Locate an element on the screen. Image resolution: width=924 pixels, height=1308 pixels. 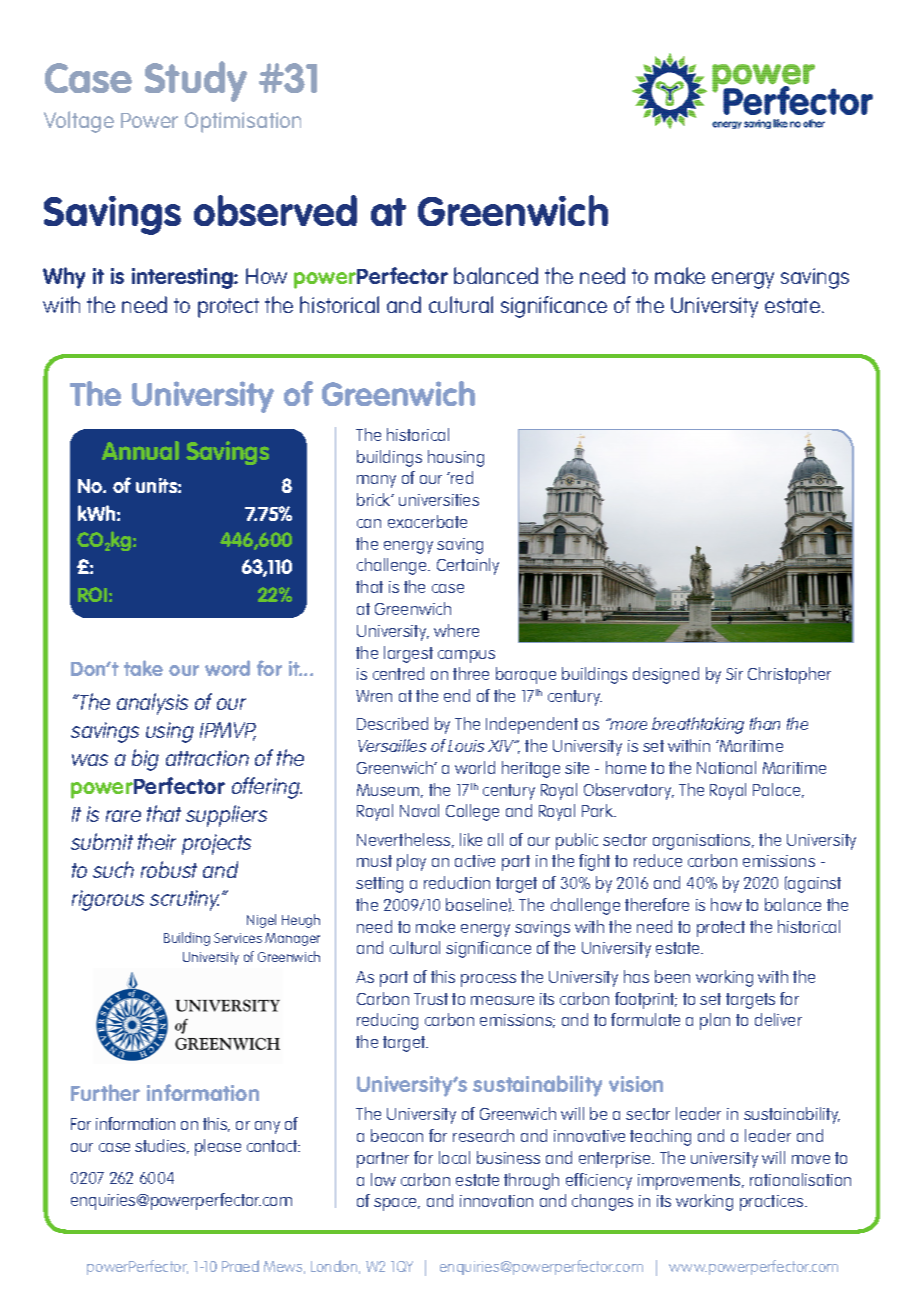
Services is located at coordinates (238, 938).
